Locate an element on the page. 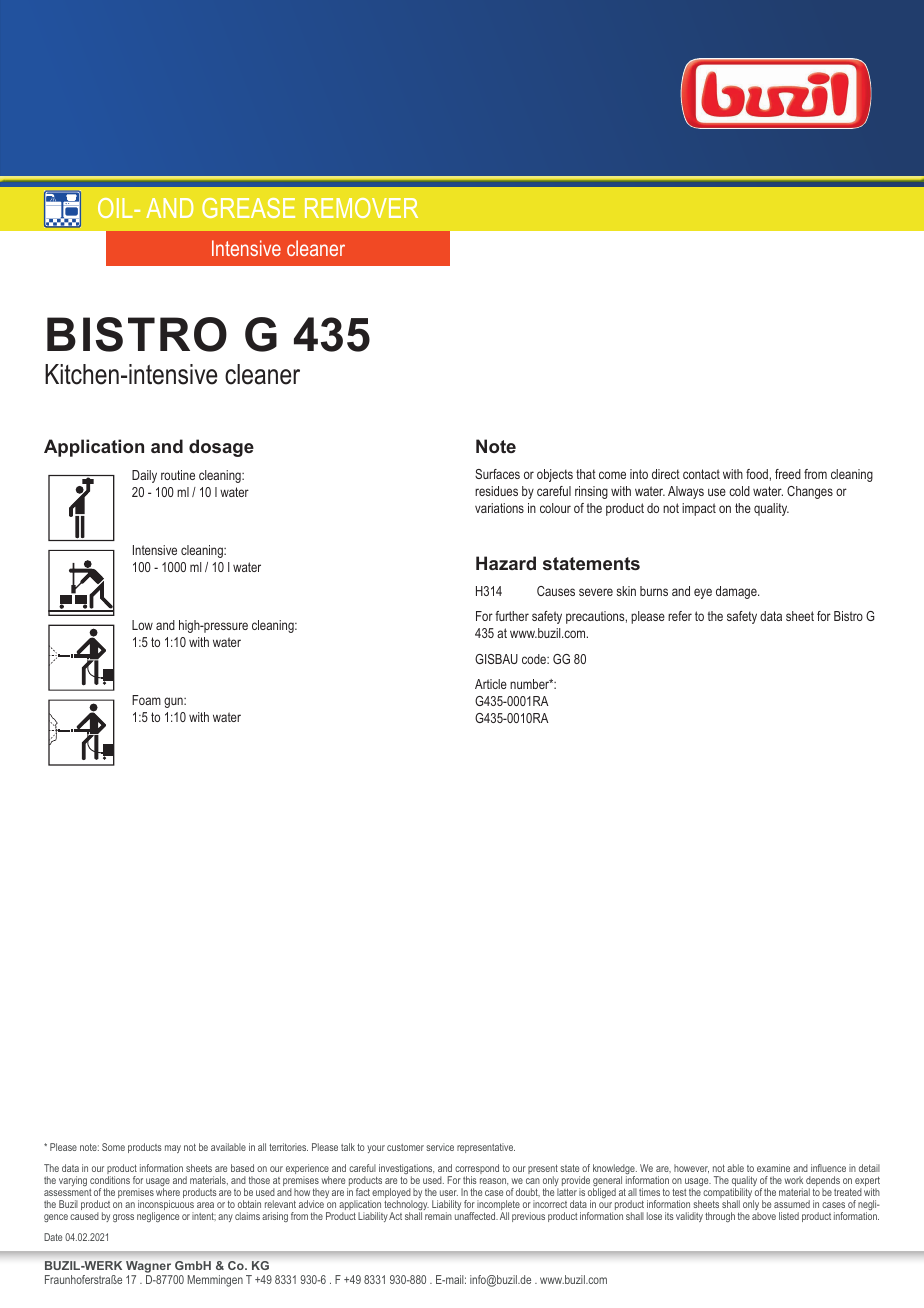 The width and height of the document is (924, 1308). Daily is located at coordinates (144, 476).
